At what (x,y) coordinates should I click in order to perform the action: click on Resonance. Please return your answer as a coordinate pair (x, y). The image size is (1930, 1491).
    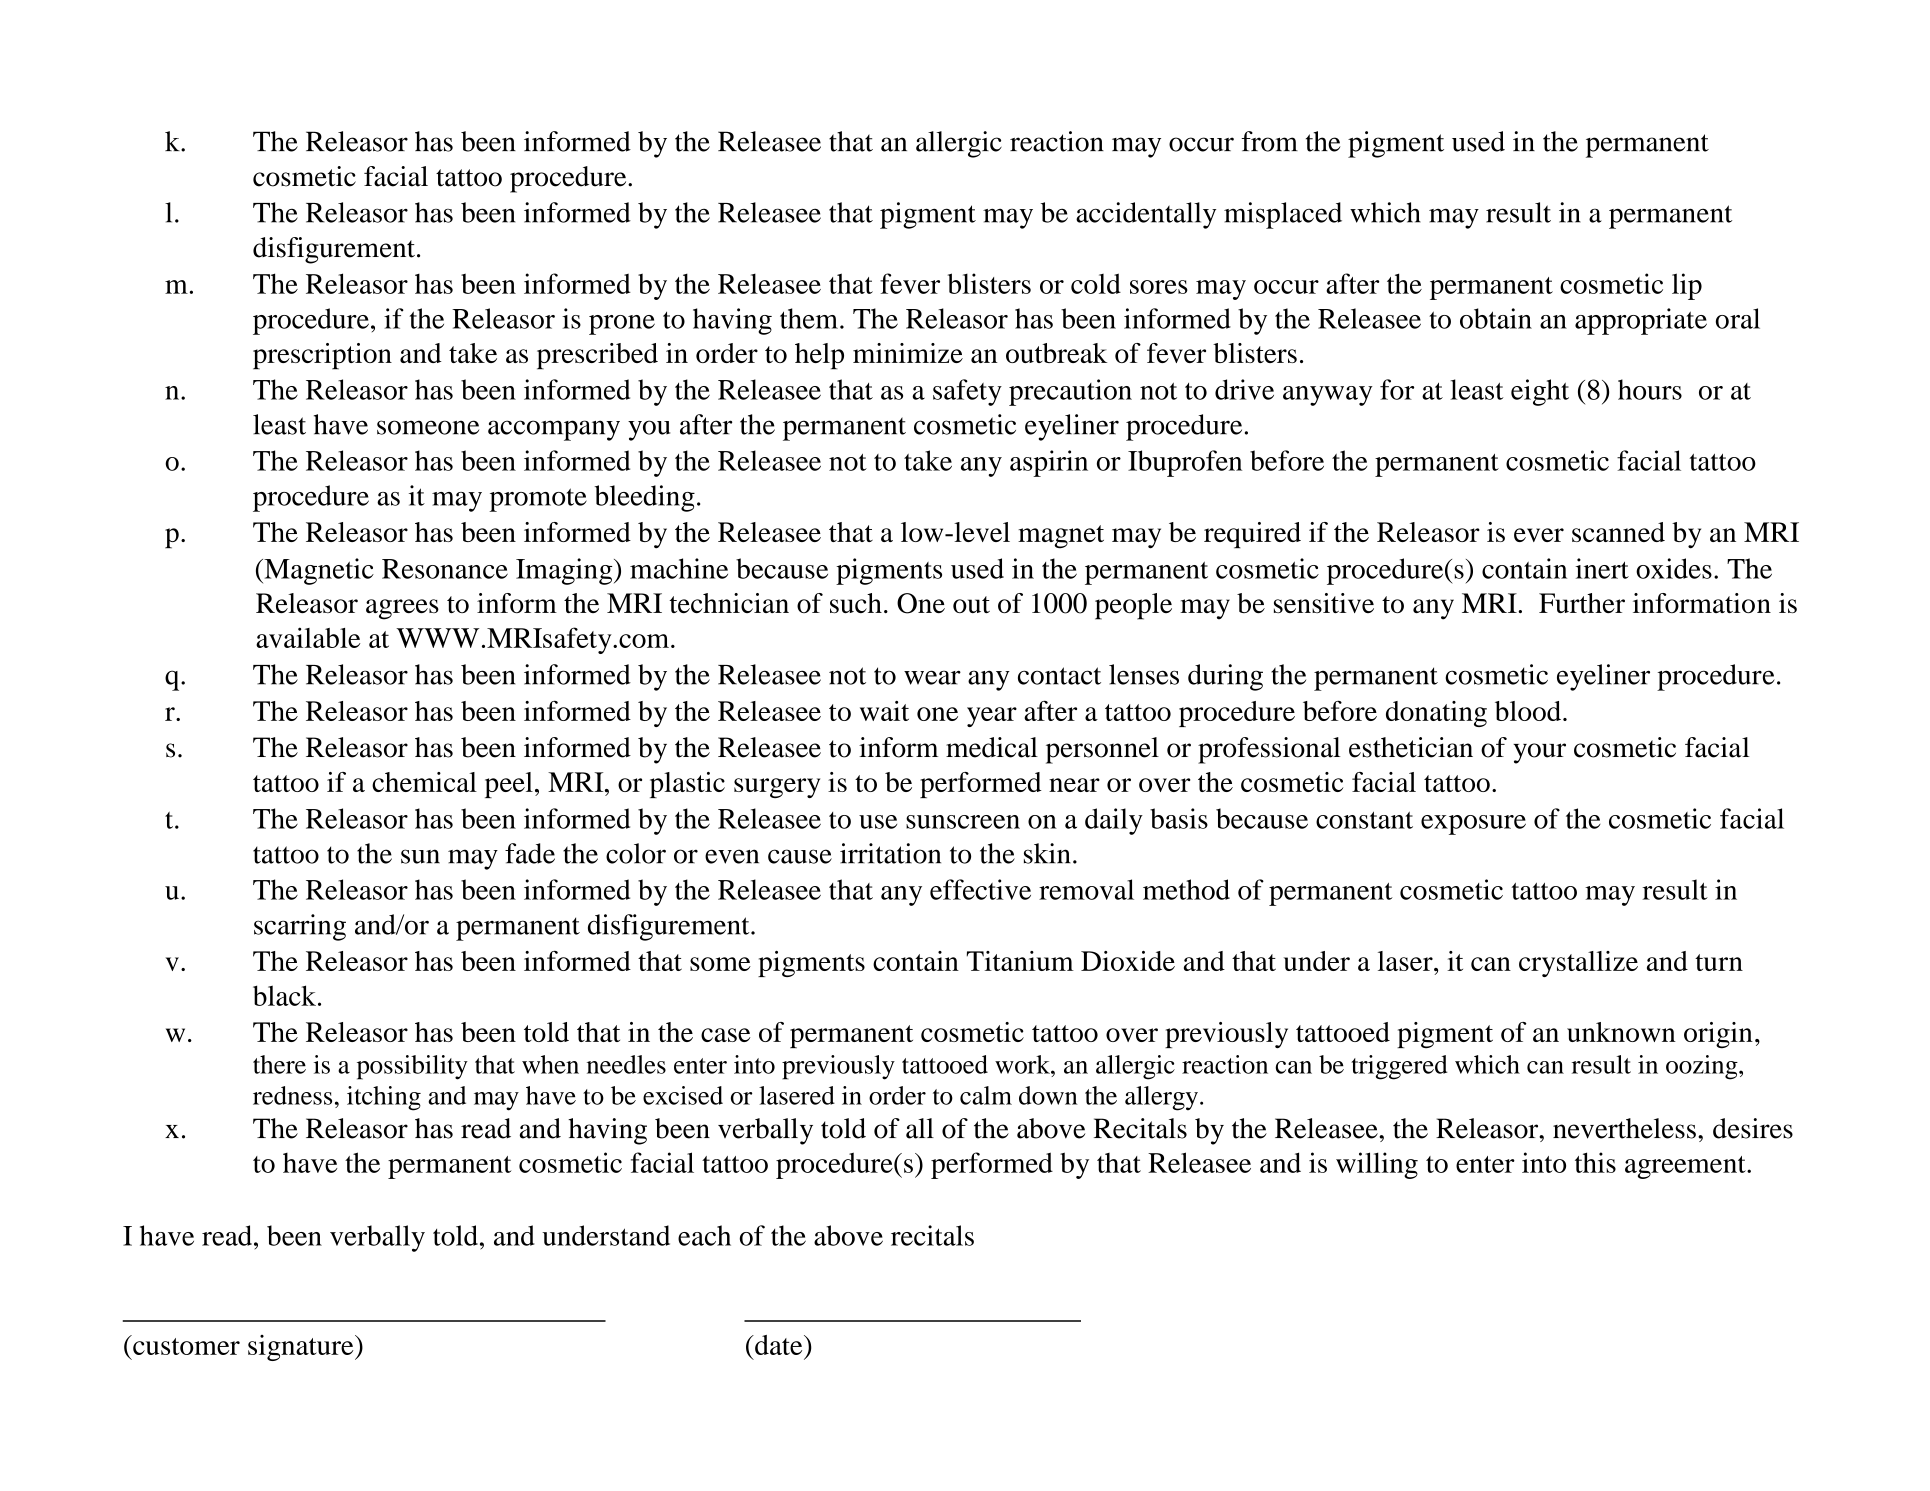
    Looking at the image, I should click on (445, 569).
